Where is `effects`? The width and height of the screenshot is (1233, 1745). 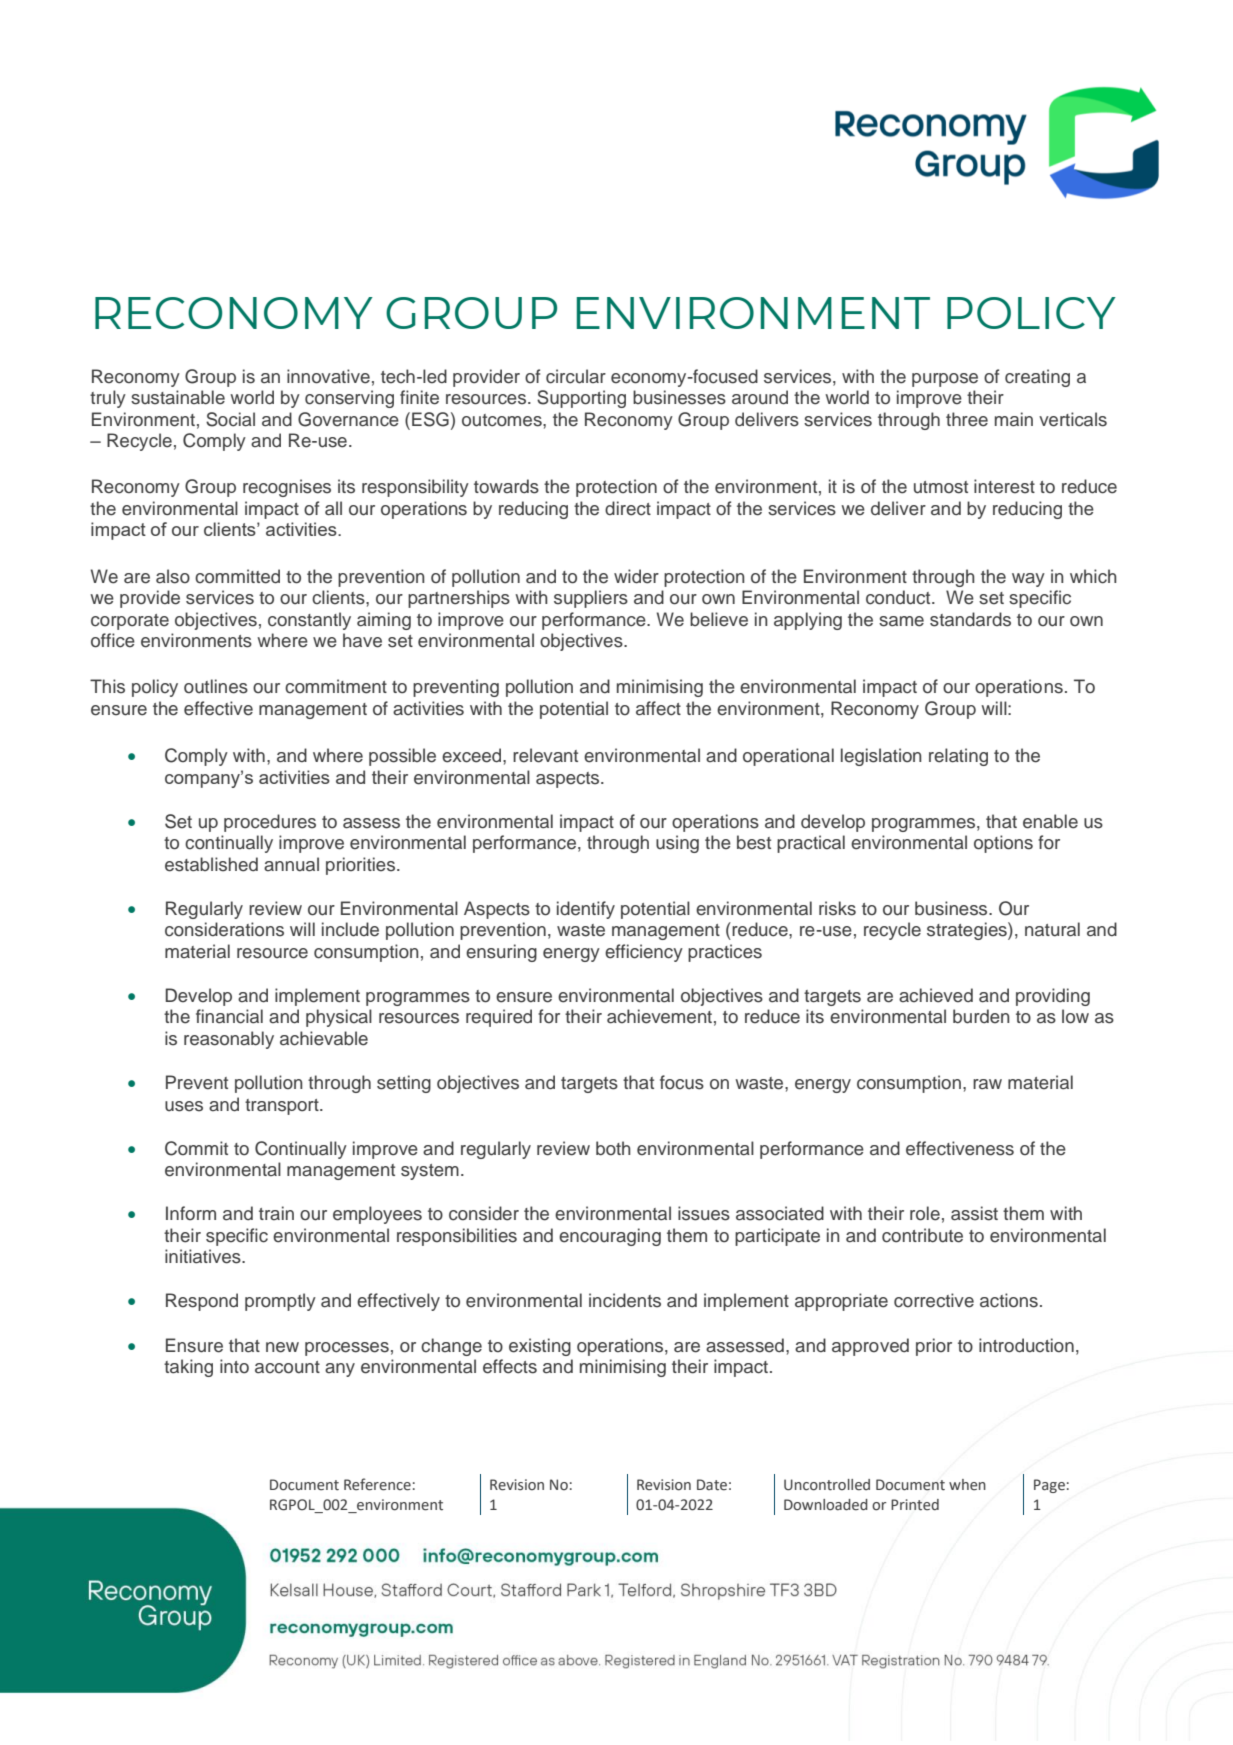 effects is located at coordinates (510, 1366).
